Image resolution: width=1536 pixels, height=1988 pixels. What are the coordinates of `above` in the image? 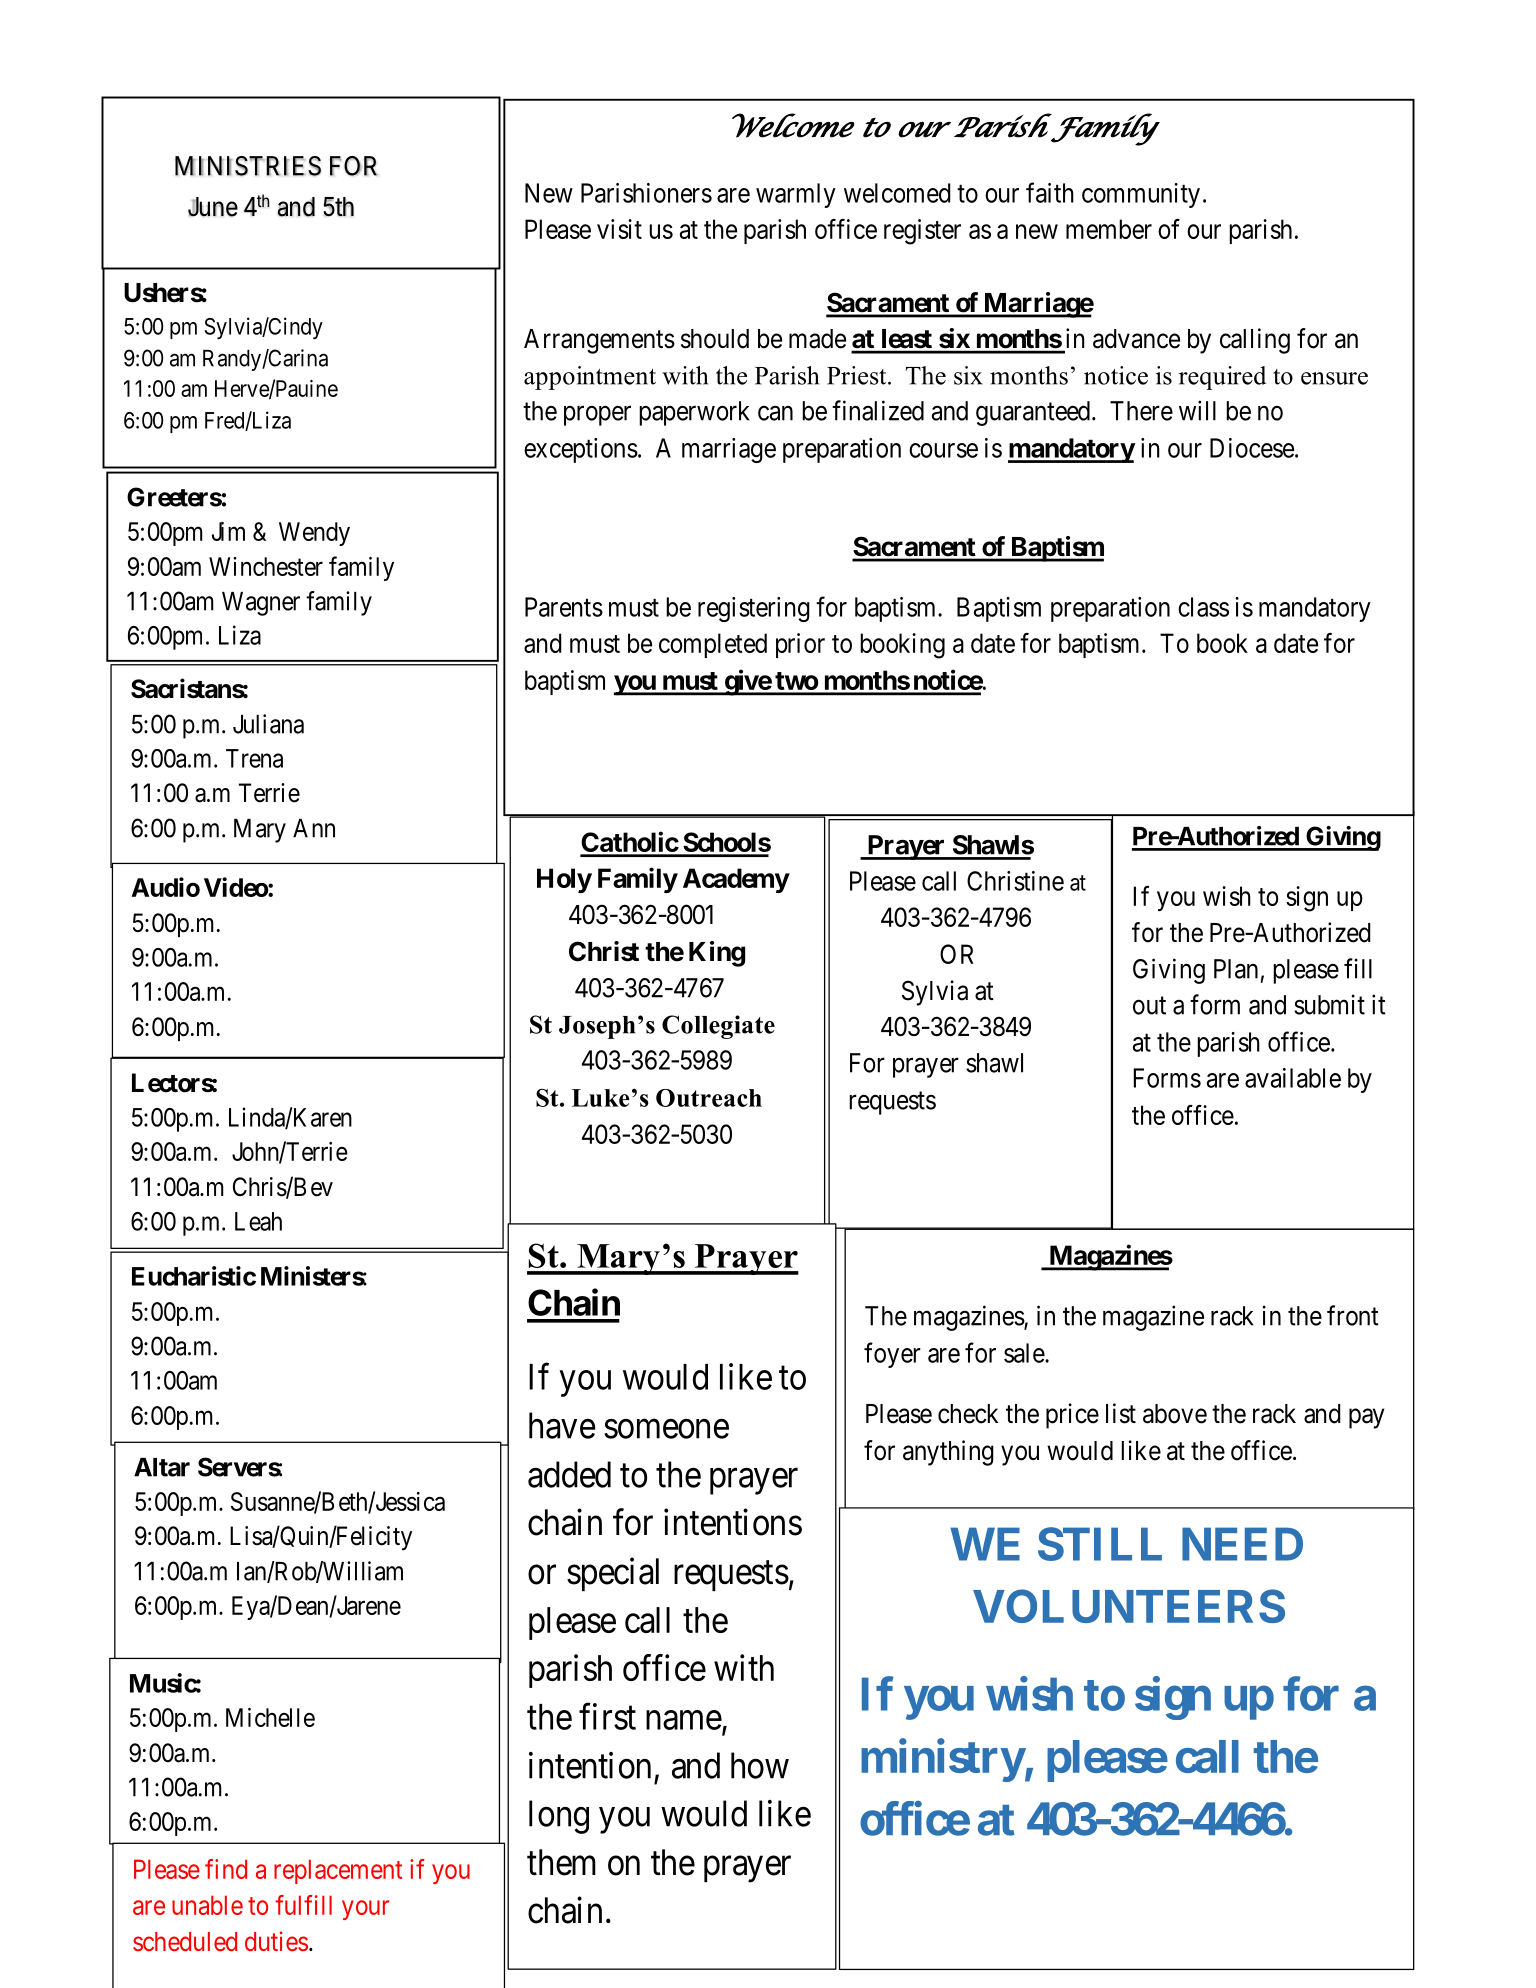 It's located at (1175, 1414).
